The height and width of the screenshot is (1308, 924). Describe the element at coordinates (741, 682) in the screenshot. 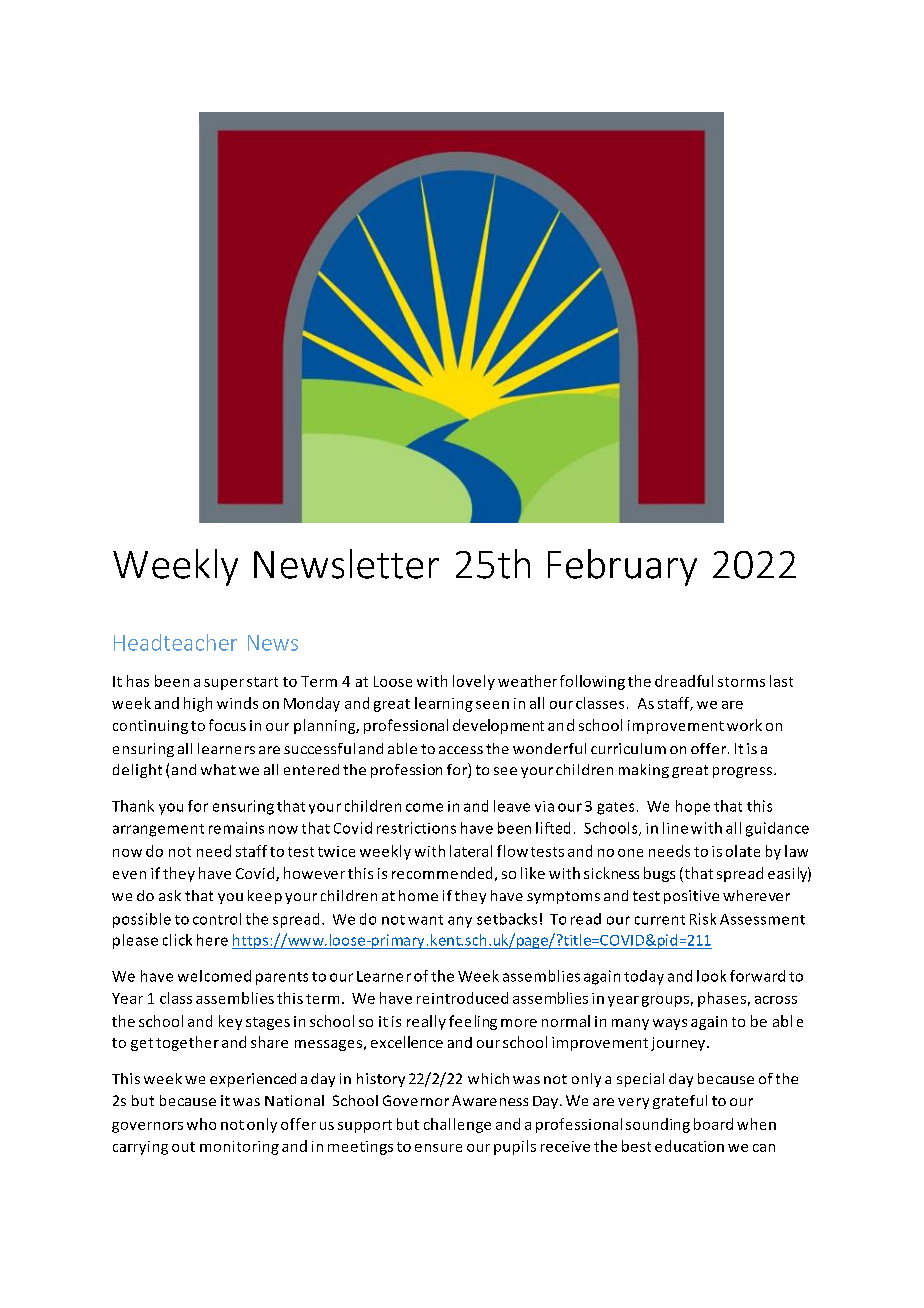

I see `storms` at that location.
